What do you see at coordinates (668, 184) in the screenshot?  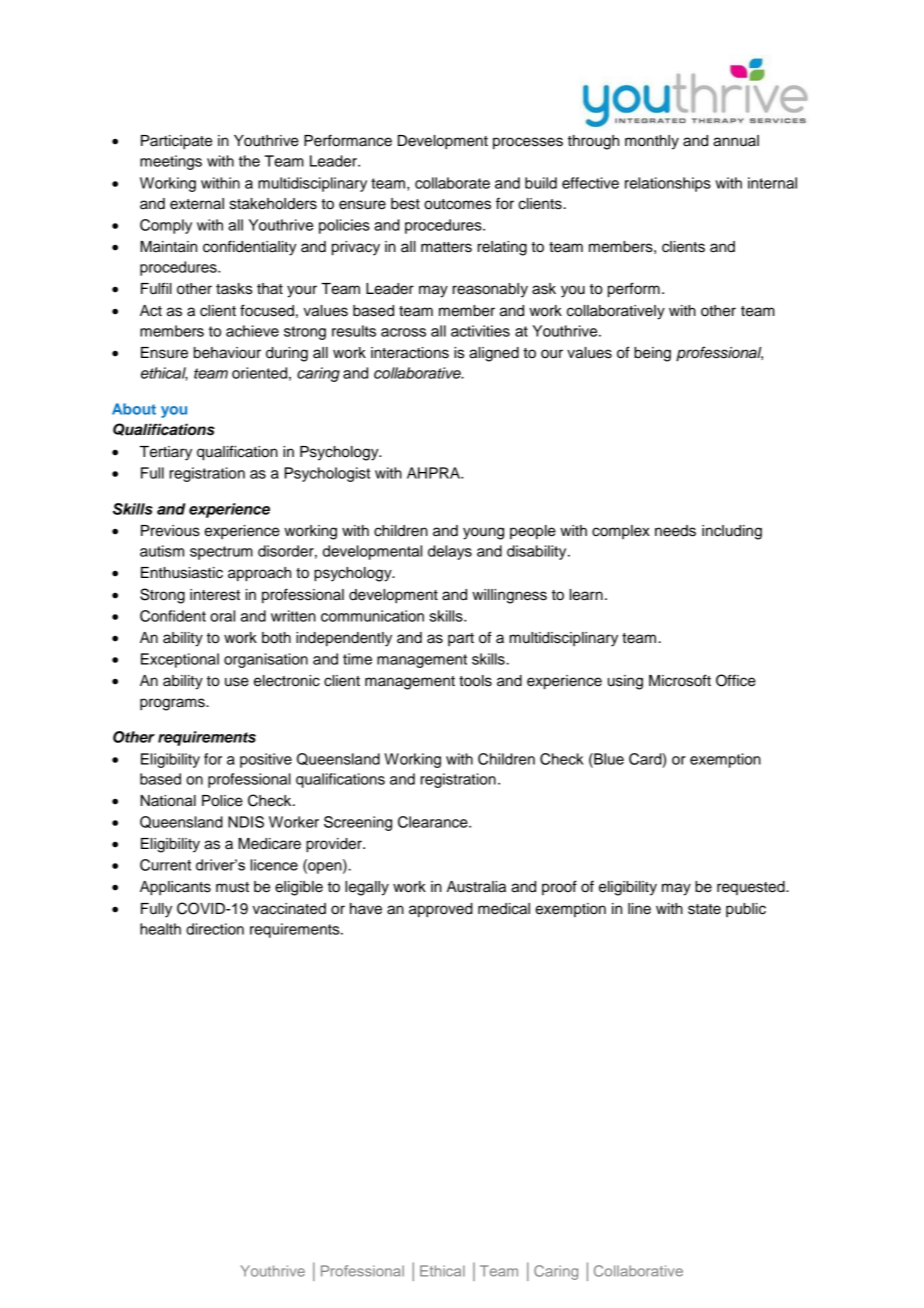 I see `relationships` at bounding box center [668, 184].
